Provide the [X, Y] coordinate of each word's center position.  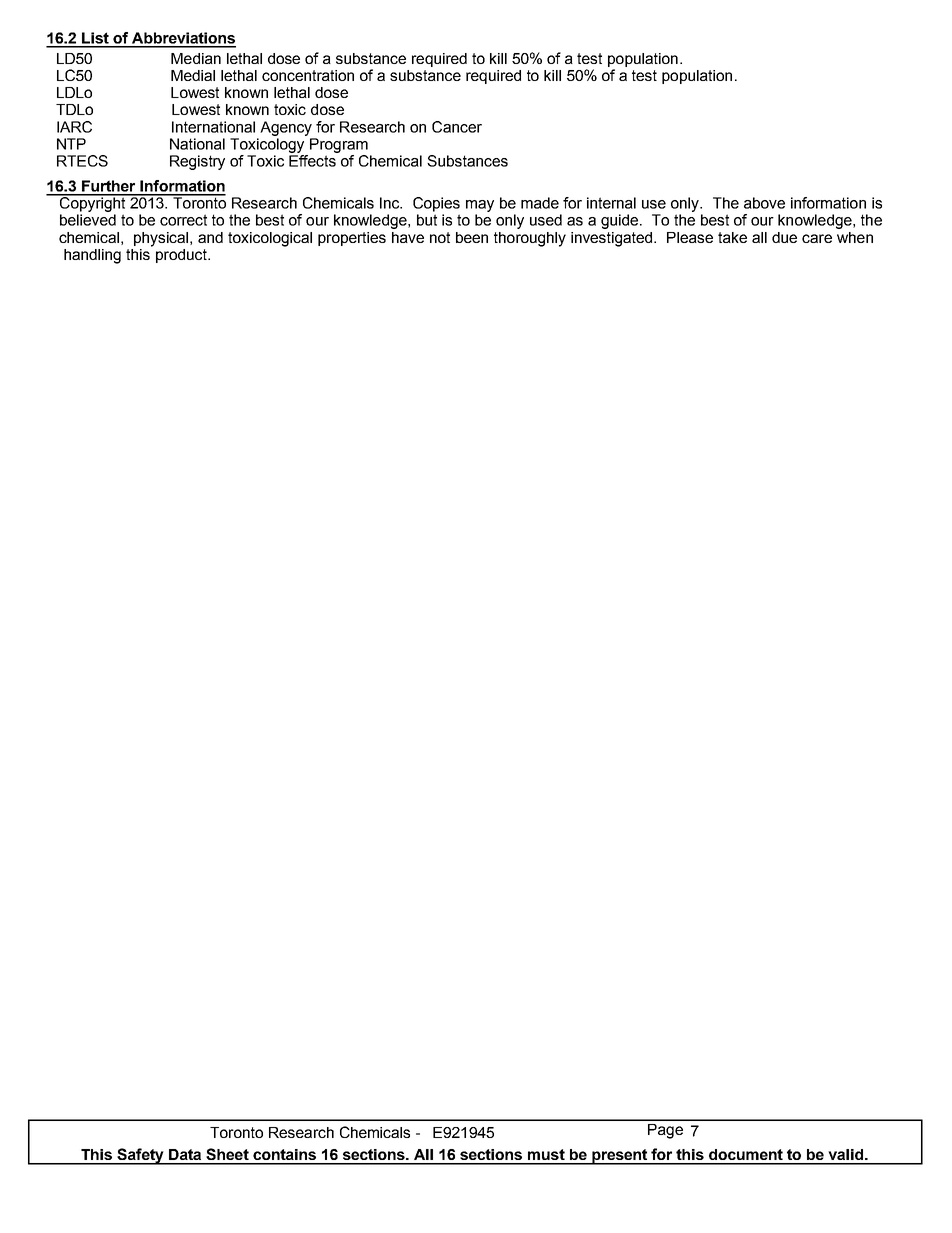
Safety [140, 1156]
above [764, 203]
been [472, 237]
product [182, 256]
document [746, 1154]
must [546, 1154]
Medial [193, 75]
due [784, 237]
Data [185, 1154]
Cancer [457, 127]
